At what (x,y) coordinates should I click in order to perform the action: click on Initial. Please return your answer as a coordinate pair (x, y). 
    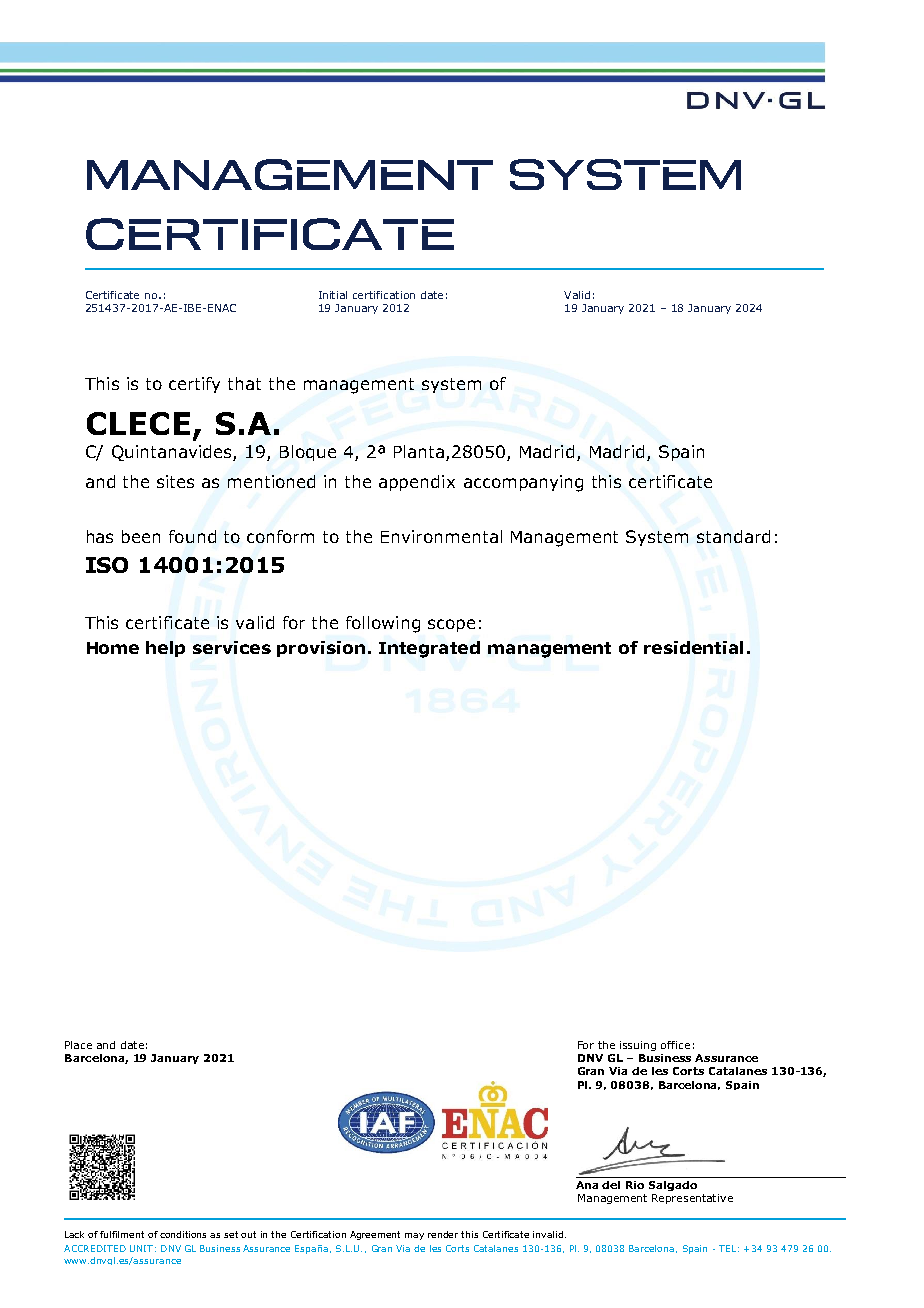
    Looking at the image, I should click on (333, 295).
